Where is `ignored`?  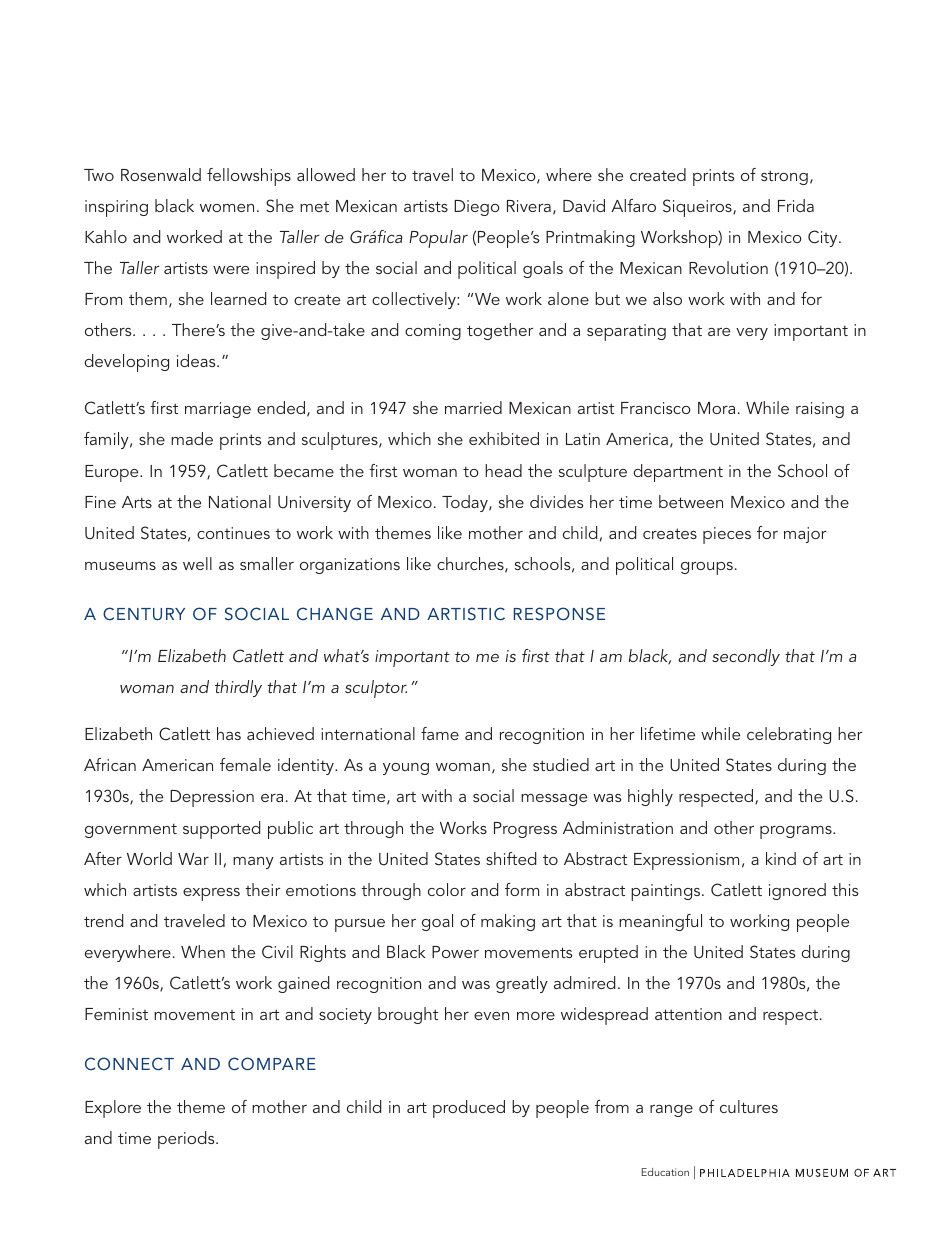 ignored is located at coordinates (797, 891).
